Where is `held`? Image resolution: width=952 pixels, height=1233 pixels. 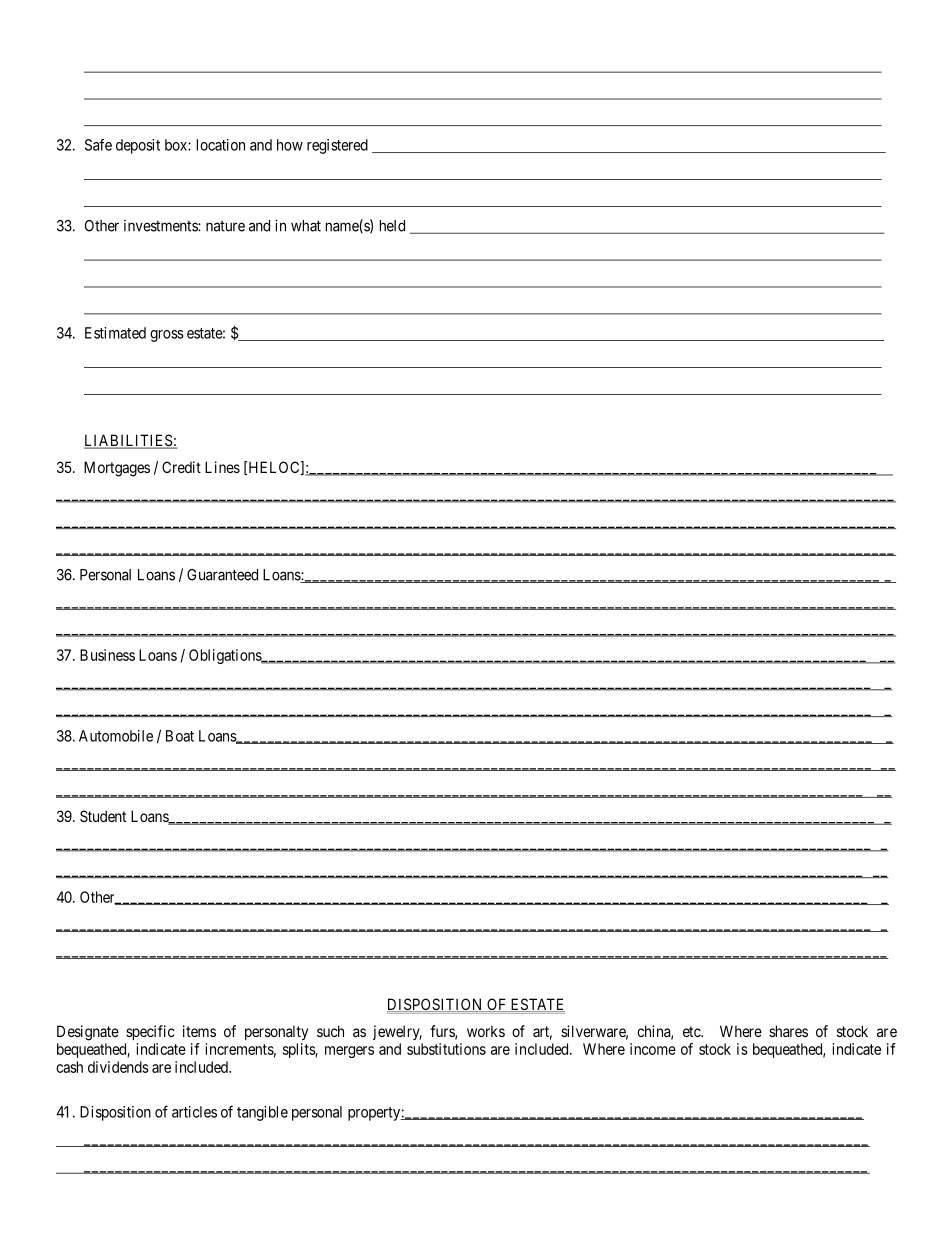 held is located at coordinates (392, 226).
